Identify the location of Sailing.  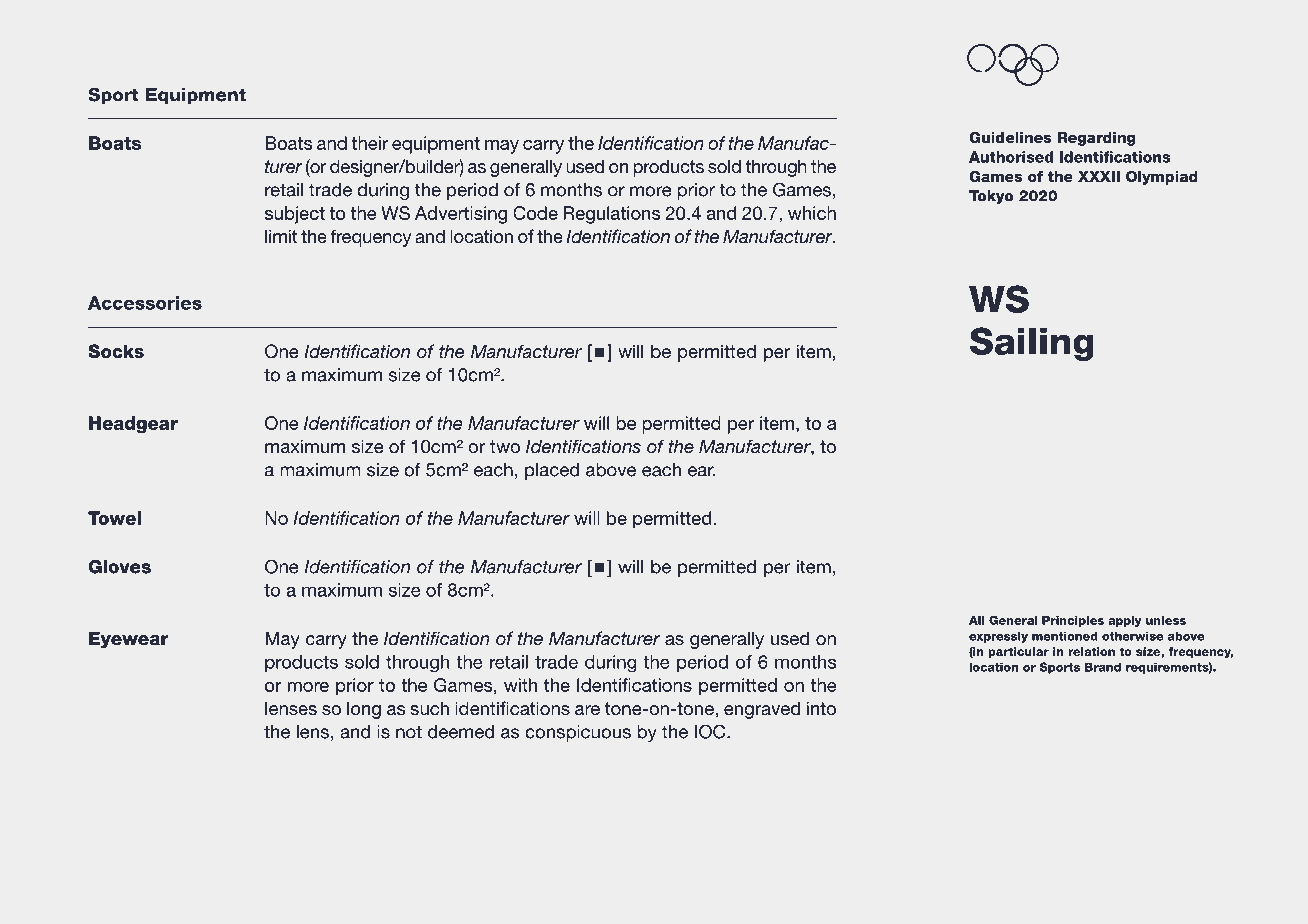
(1032, 344).
